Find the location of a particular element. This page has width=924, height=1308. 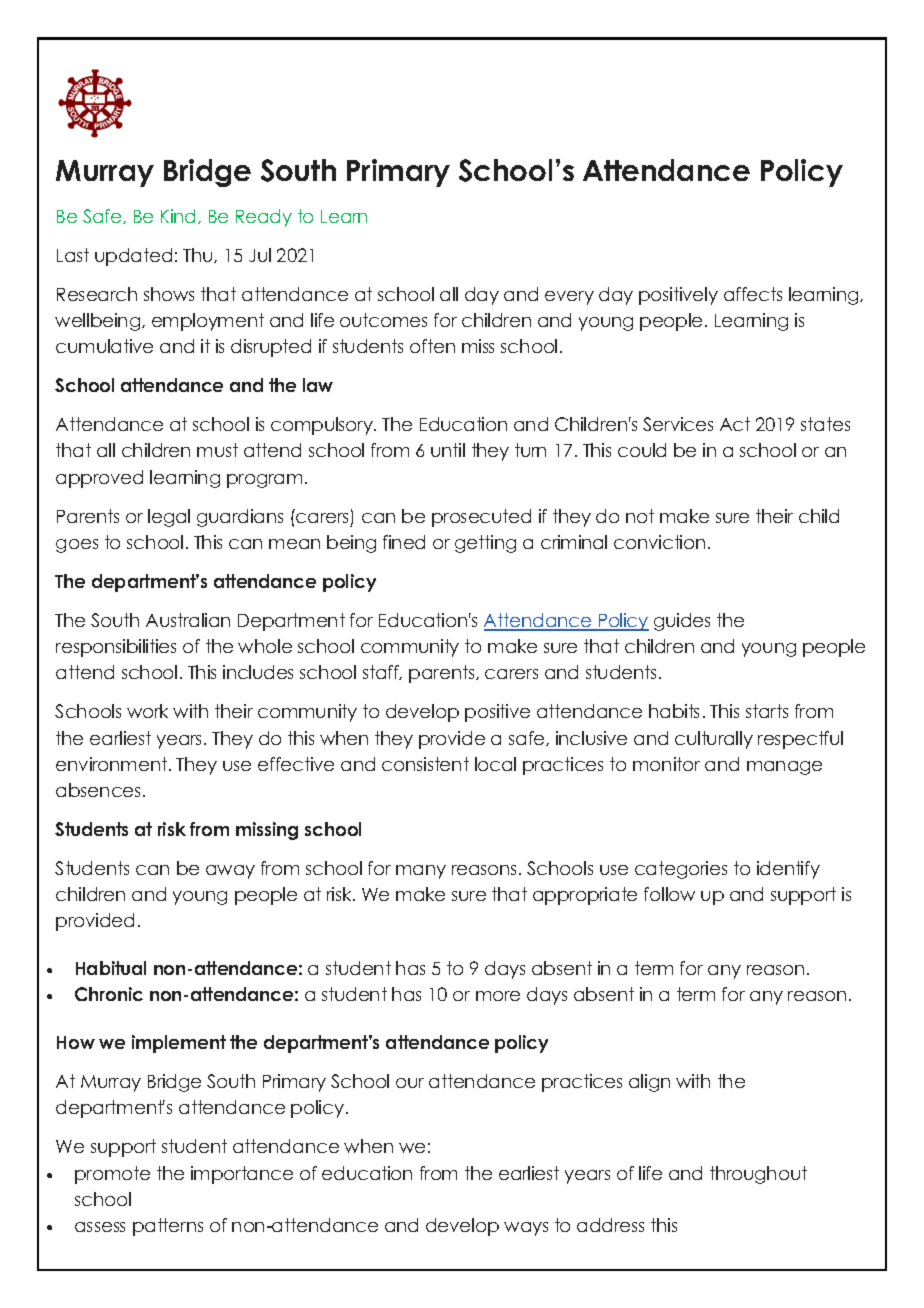

consistent is located at coordinates (425, 764).
